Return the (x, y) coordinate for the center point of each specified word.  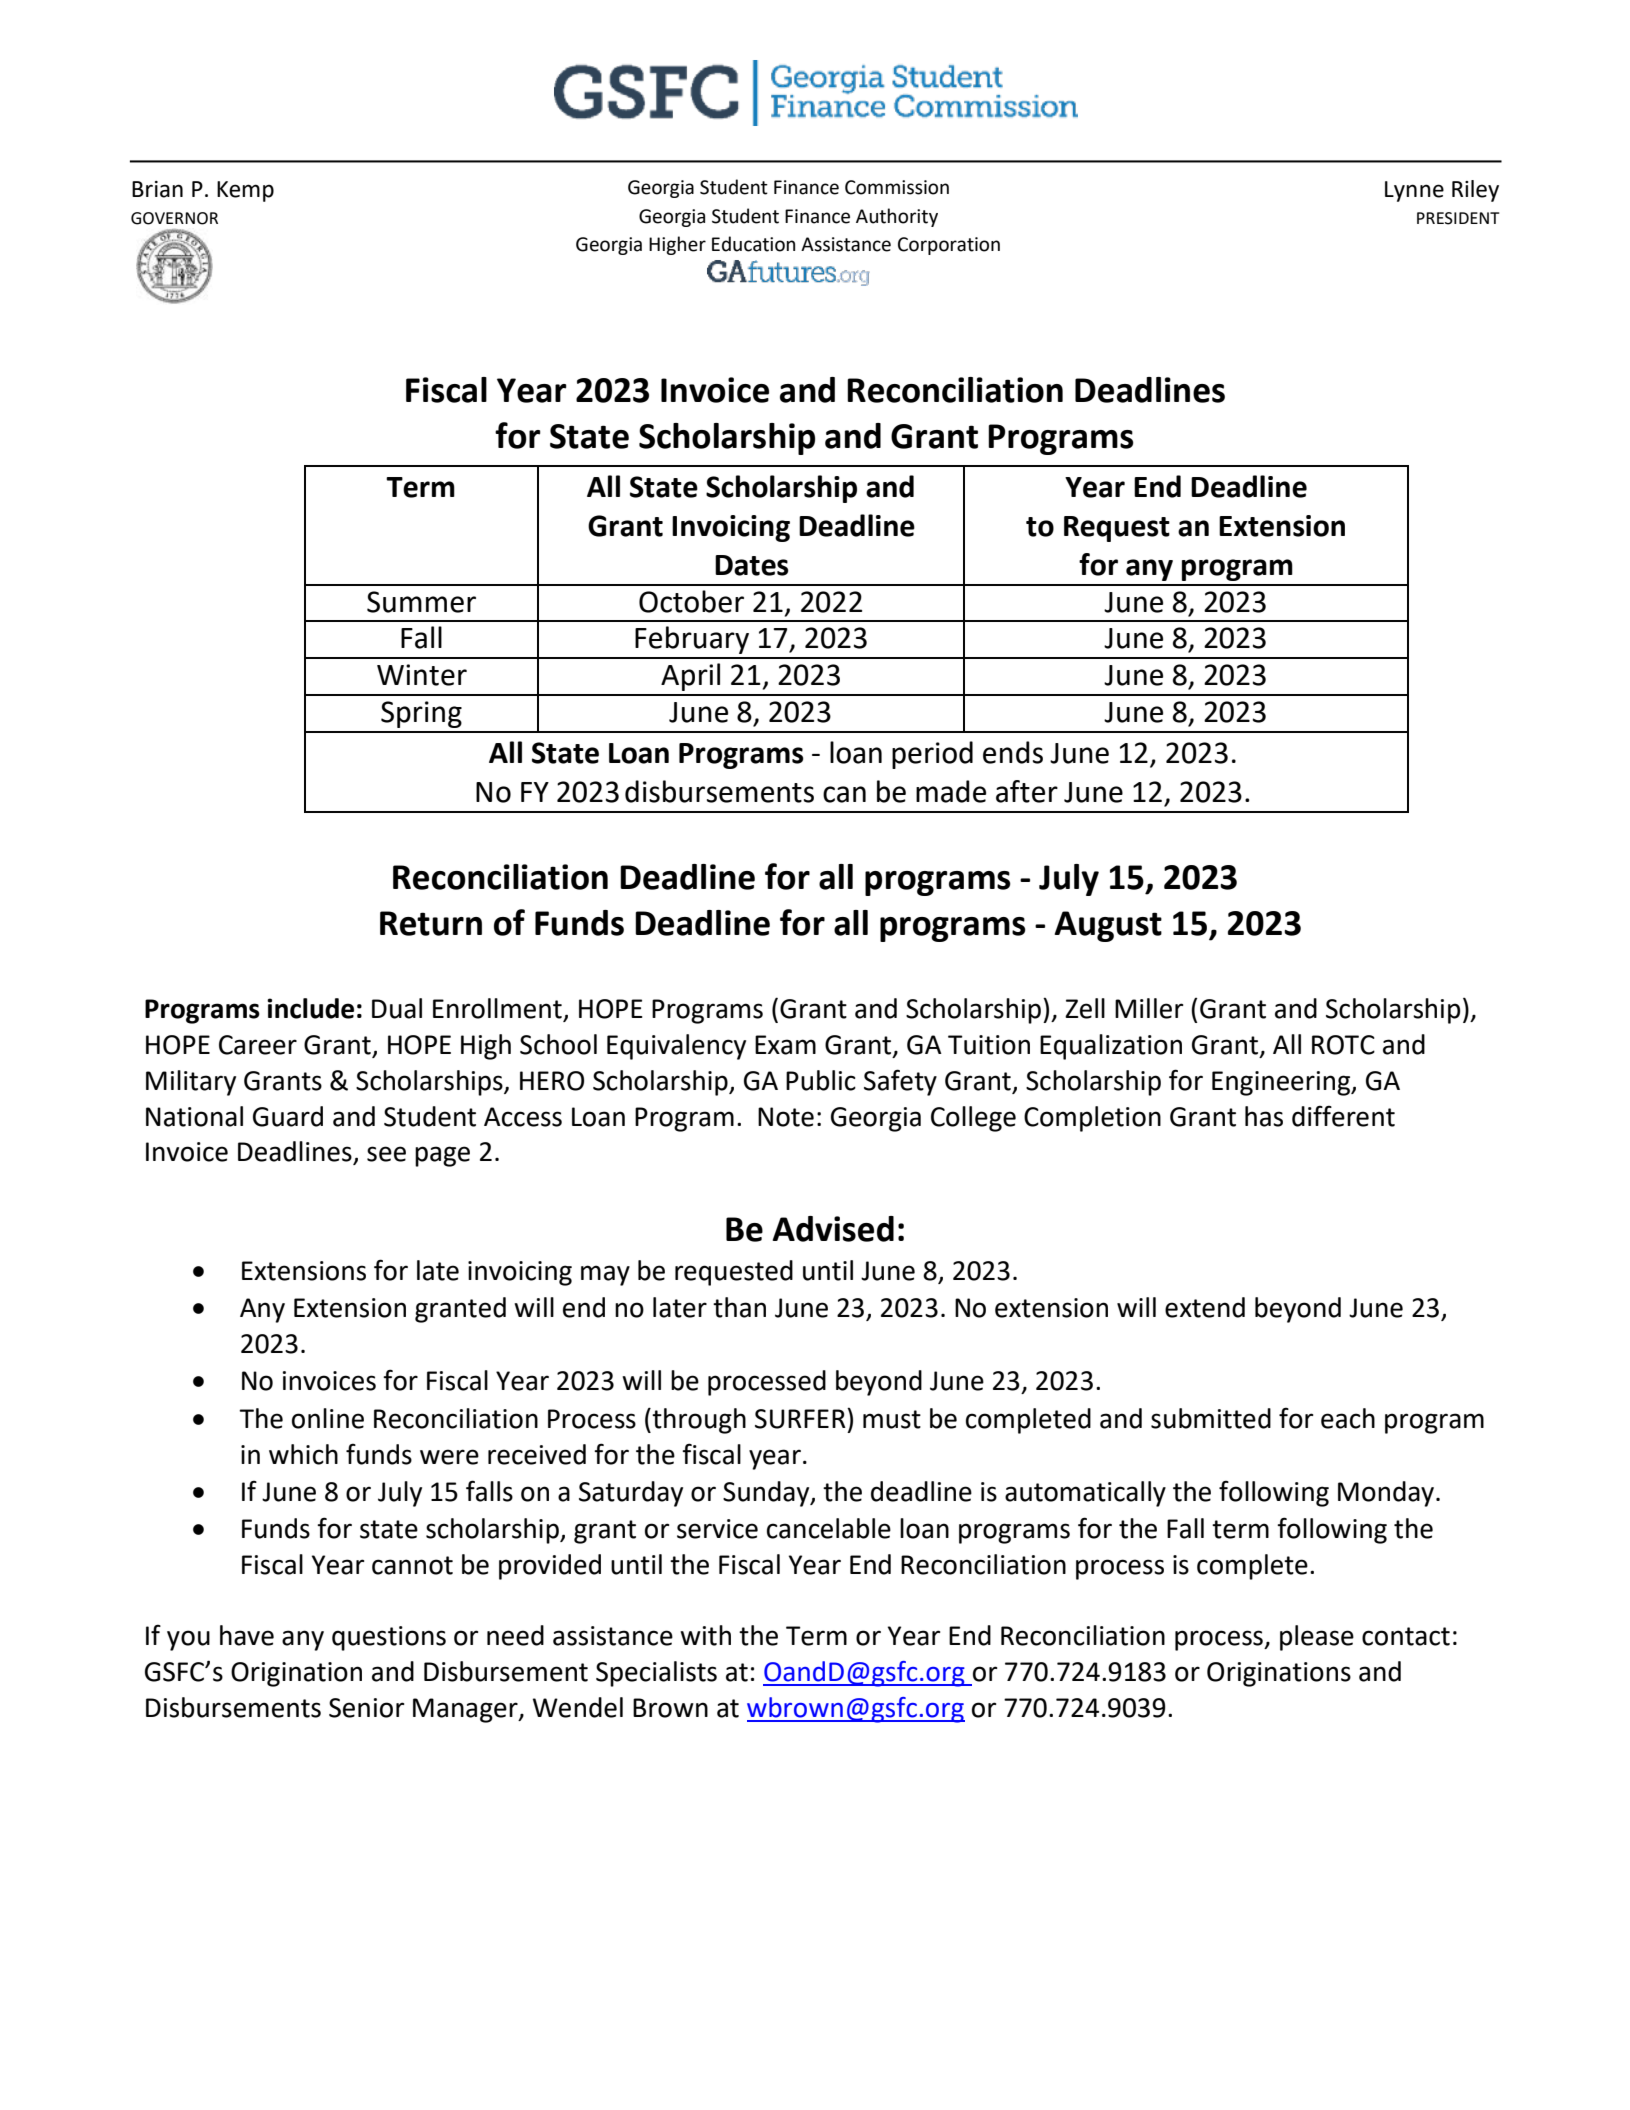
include (310, 1008)
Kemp (245, 191)
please (1317, 1638)
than (739, 1307)
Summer (421, 602)
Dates (752, 565)
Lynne (1414, 191)
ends (1013, 752)
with (705, 1635)
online (328, 1418)
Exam (785, 1045)
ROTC (1343, 1045)
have (247, 1635)
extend (1205, 1307)
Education (753, 244)
